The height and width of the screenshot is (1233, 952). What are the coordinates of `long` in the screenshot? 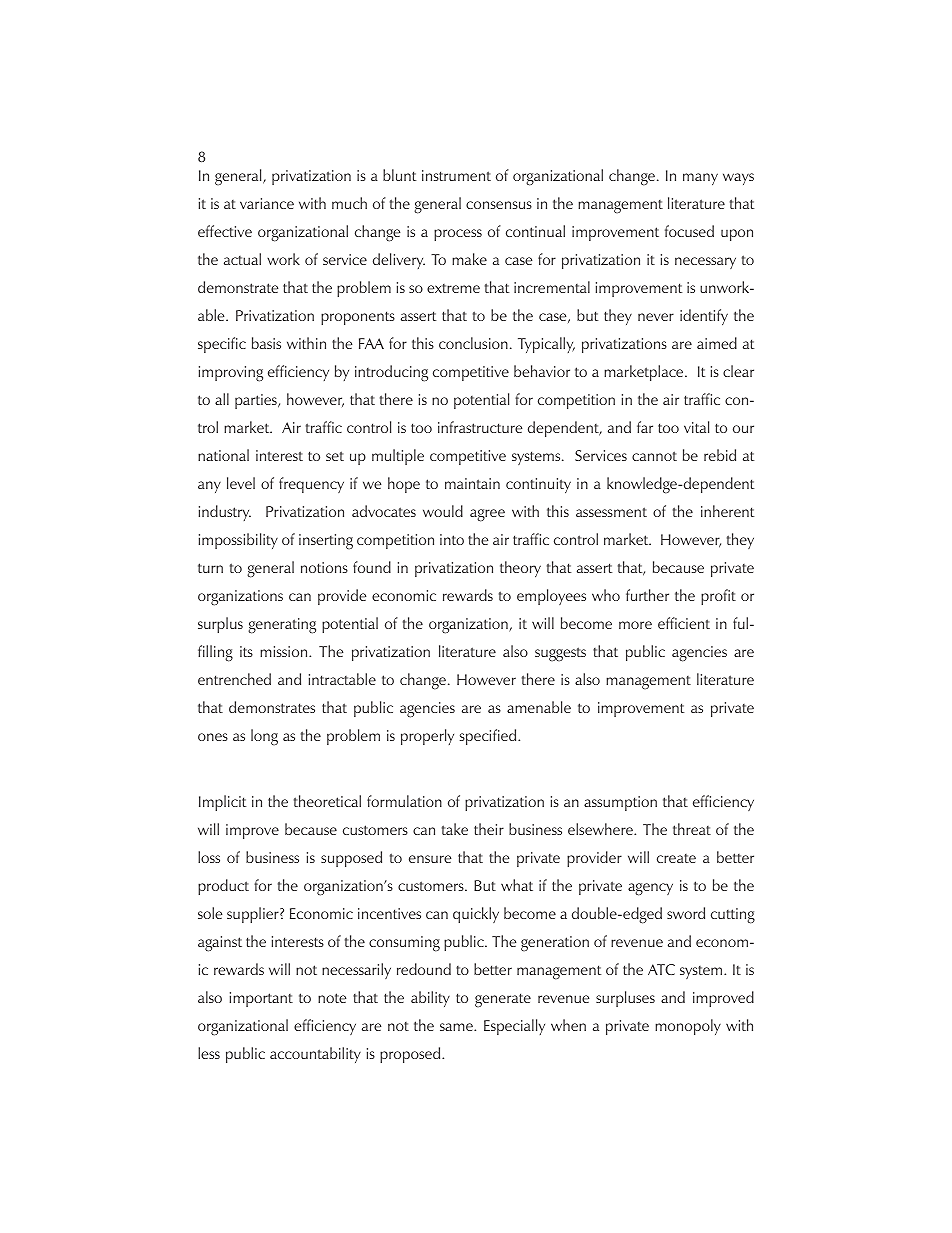 It's located at (264, 737).
